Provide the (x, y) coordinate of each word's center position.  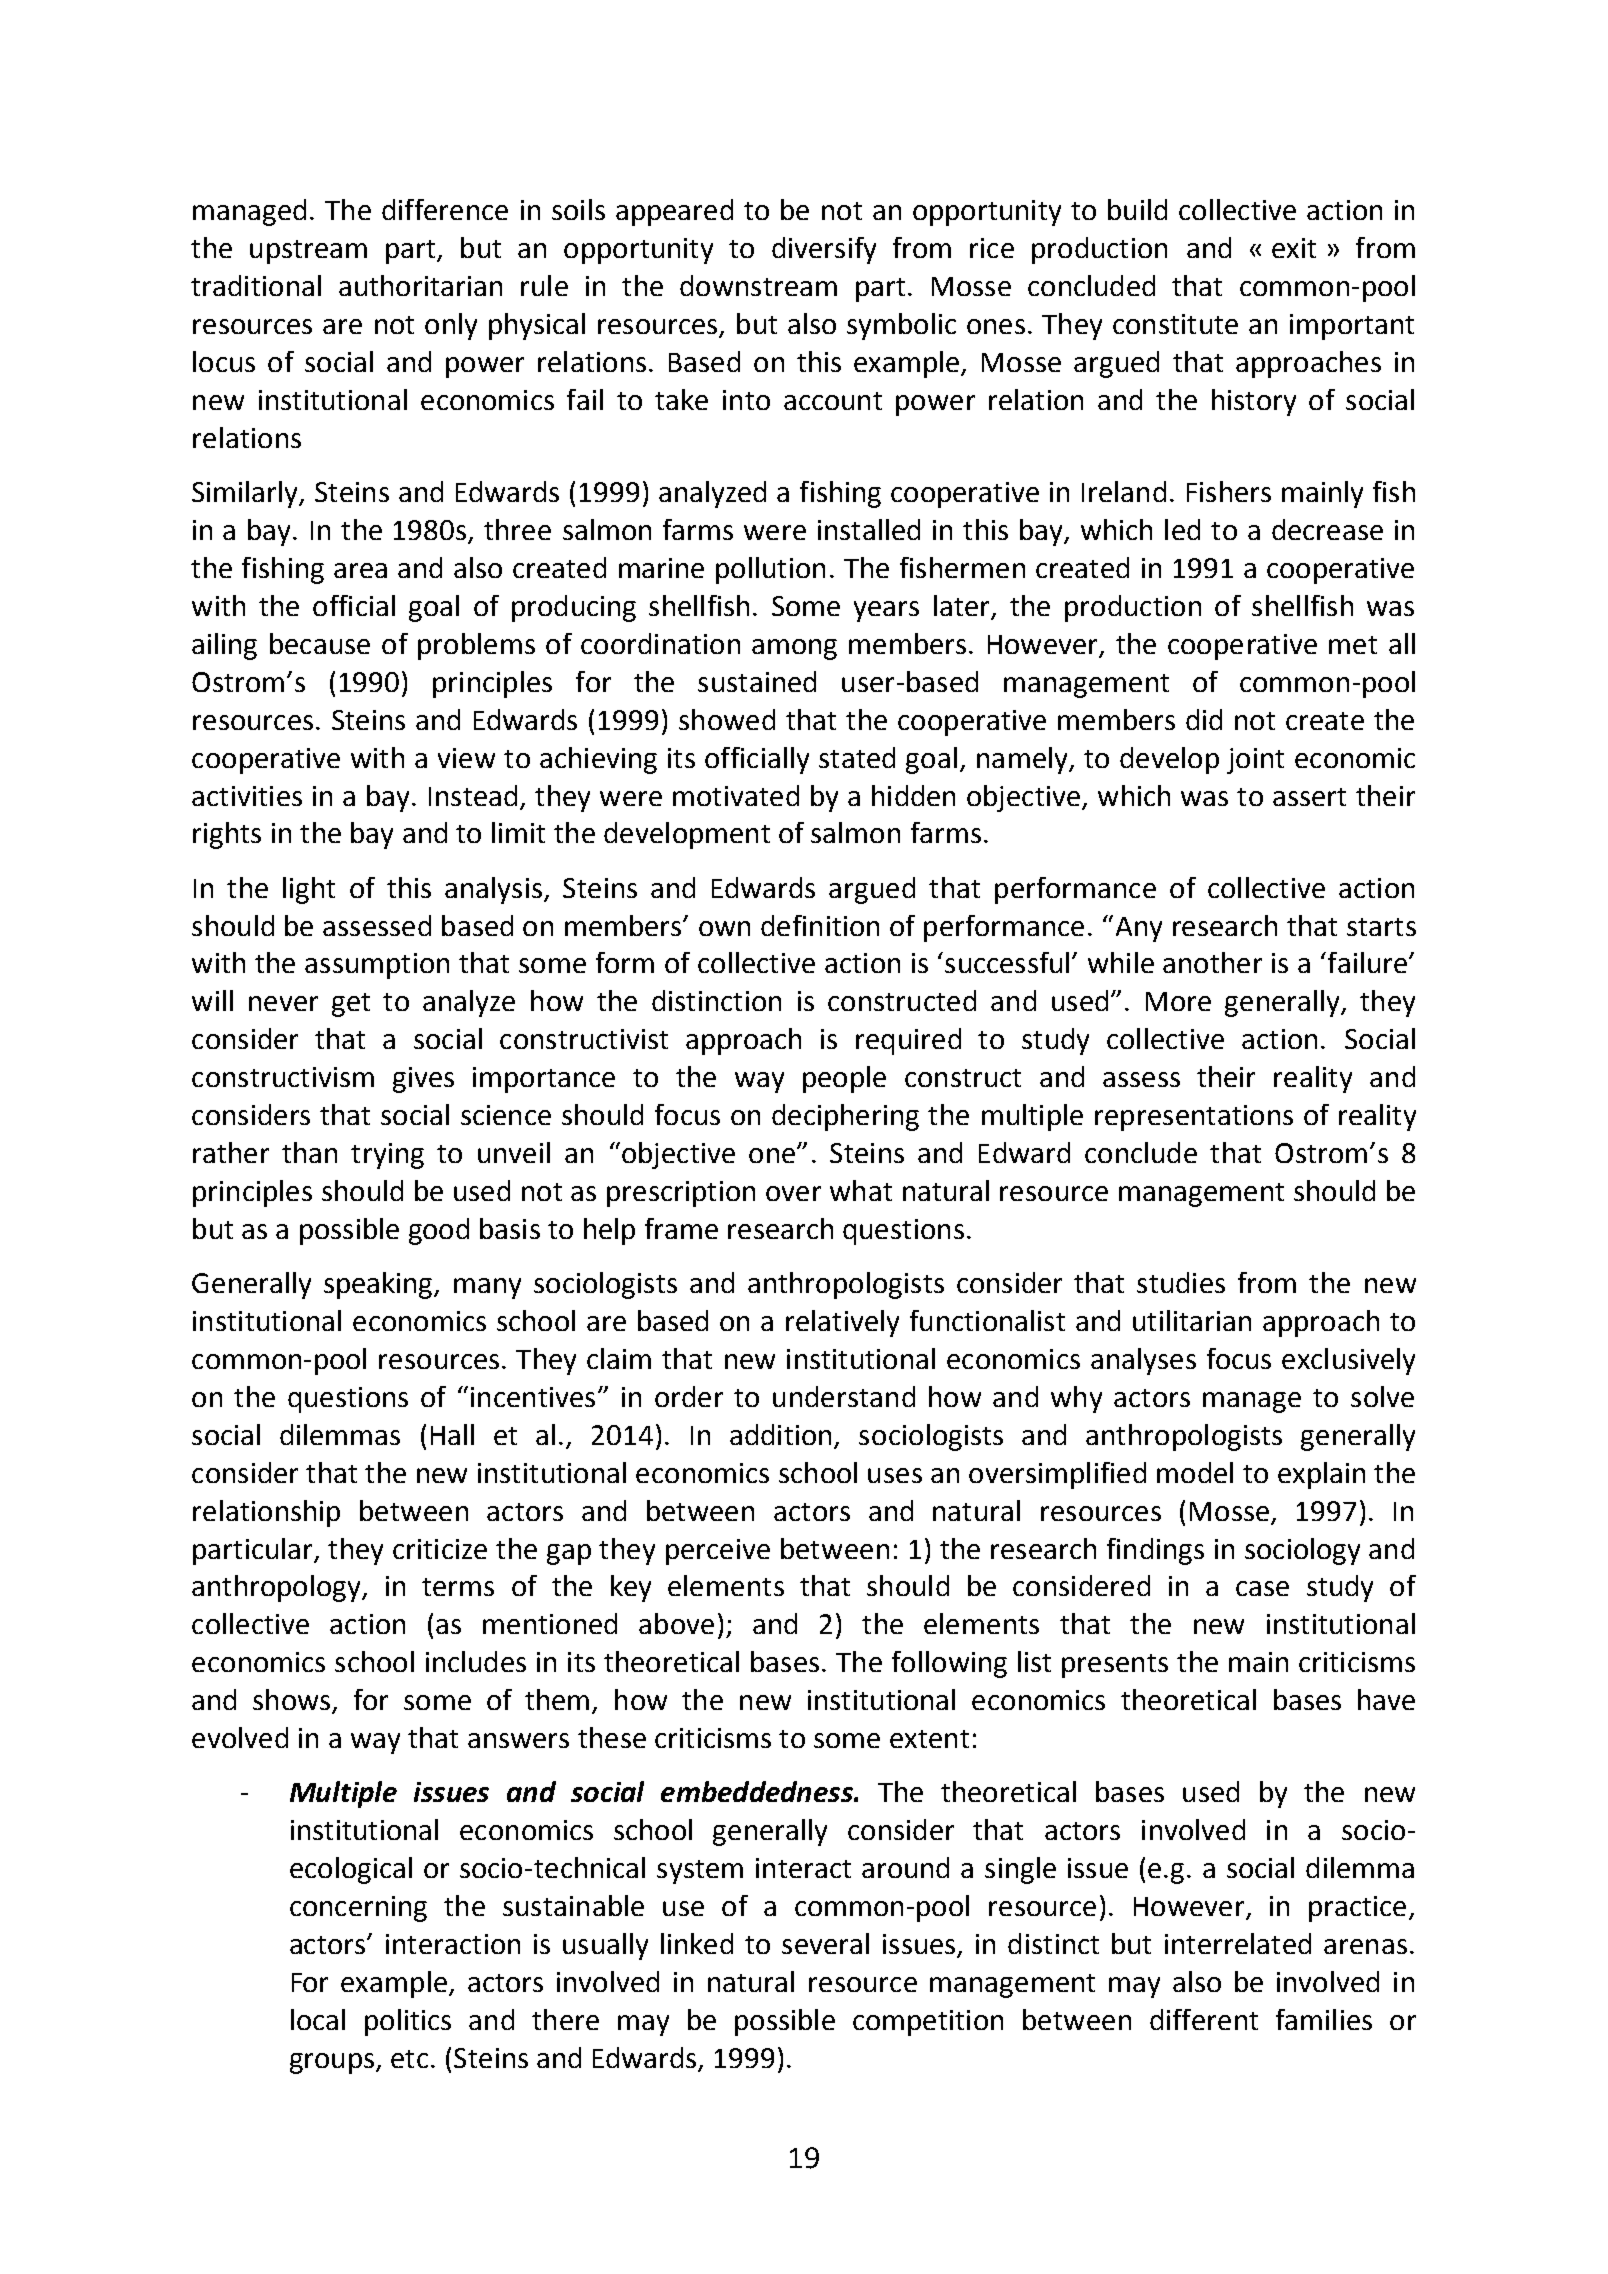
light (309, 890)
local (318, 2019)
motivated (736, 795)
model (1195, 1472)
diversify (824, 250)
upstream (308, 252)
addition (780, 1434)
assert (1309, 797)
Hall (452, 1434)
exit (1294, 248)
